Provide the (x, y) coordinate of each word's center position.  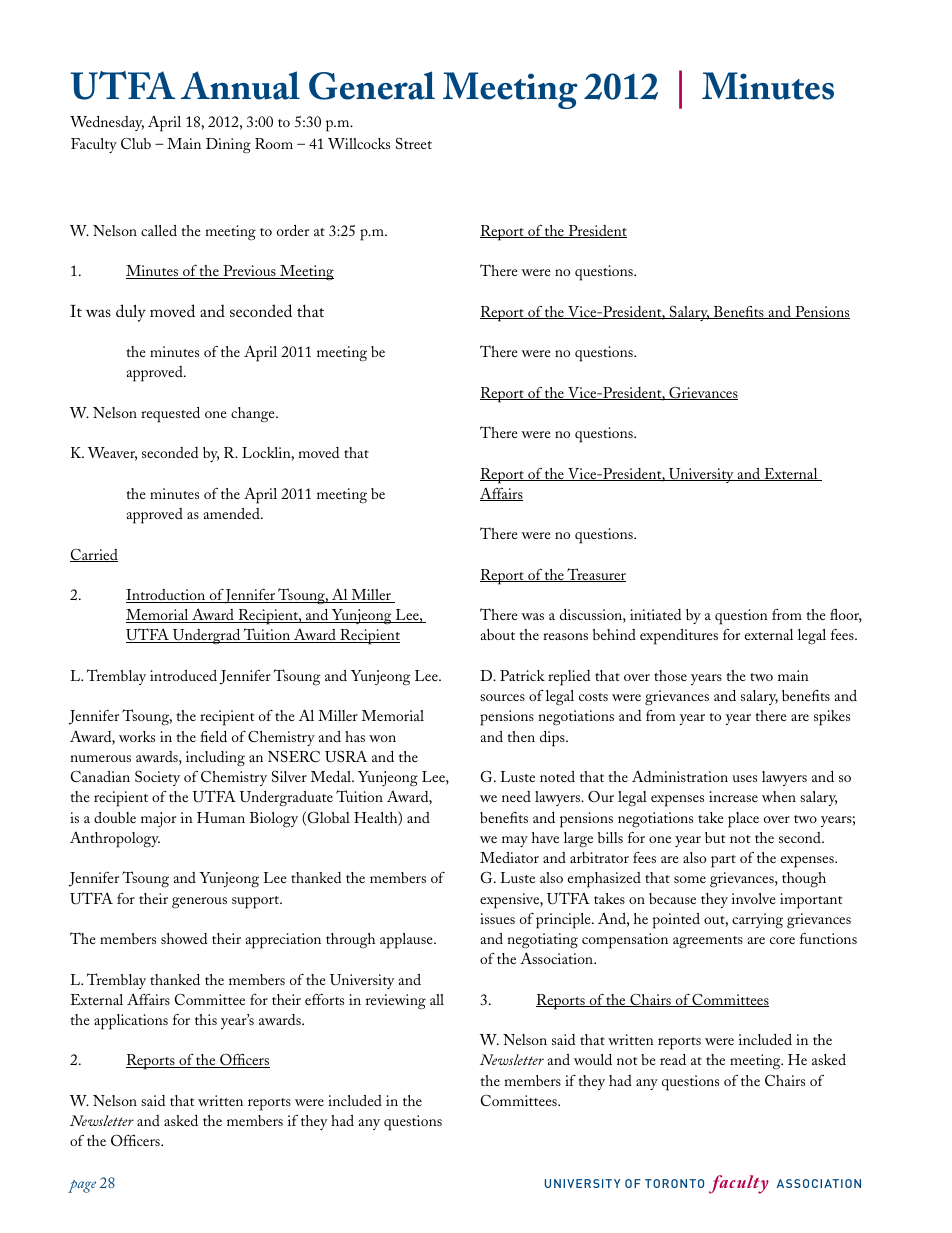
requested (170, 415)
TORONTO (674, 1183)
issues (497, 918)
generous (199, 903)
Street (414, 143)
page (82, 1186)
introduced (183, 675)
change (254, 414)
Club (136, 143)
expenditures (679, 637)
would (593, 1059)
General (372, 85)
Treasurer (595, 575)
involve (754, 898)
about (497, 634)
